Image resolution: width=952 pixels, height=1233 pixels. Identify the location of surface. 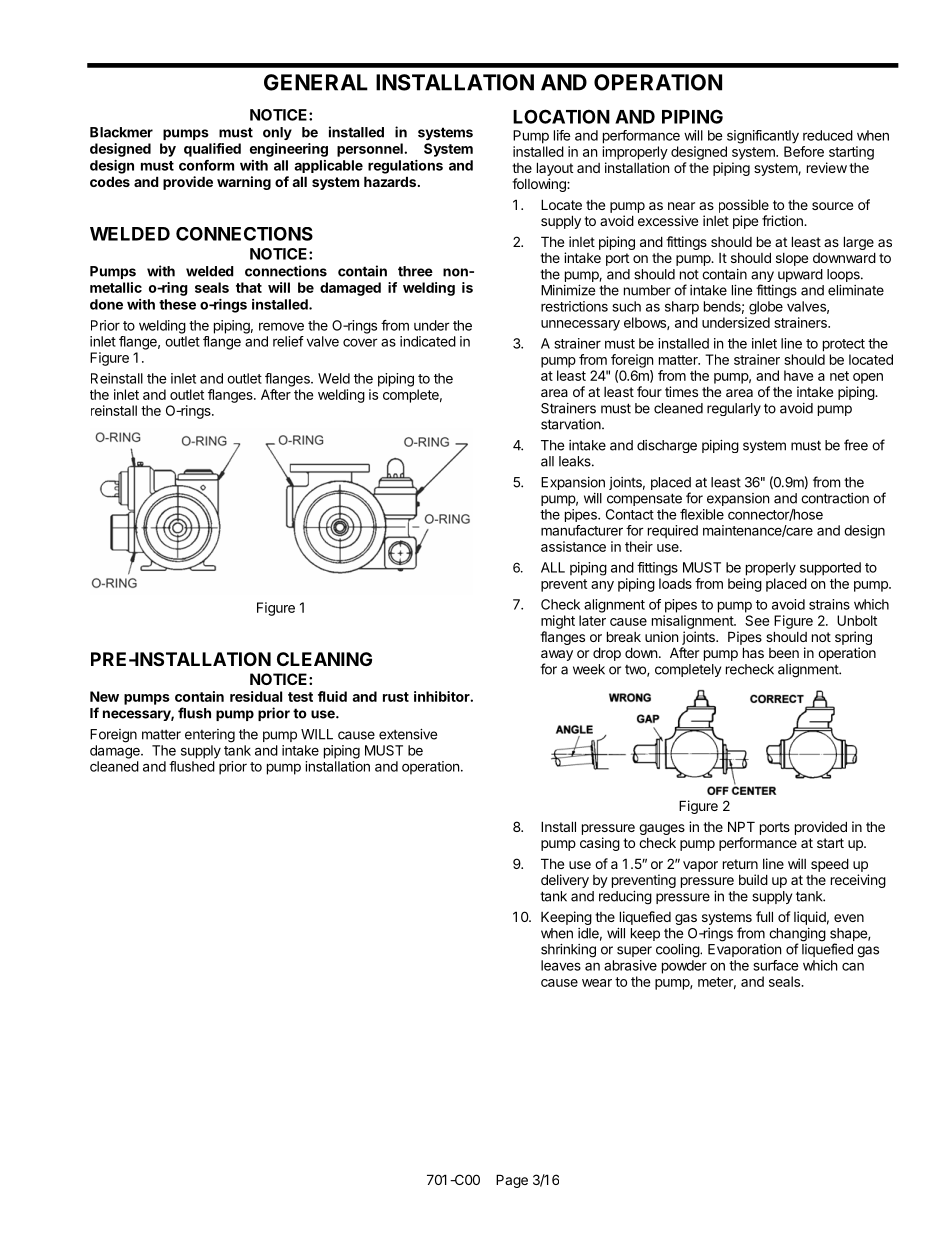
(776, 965).
